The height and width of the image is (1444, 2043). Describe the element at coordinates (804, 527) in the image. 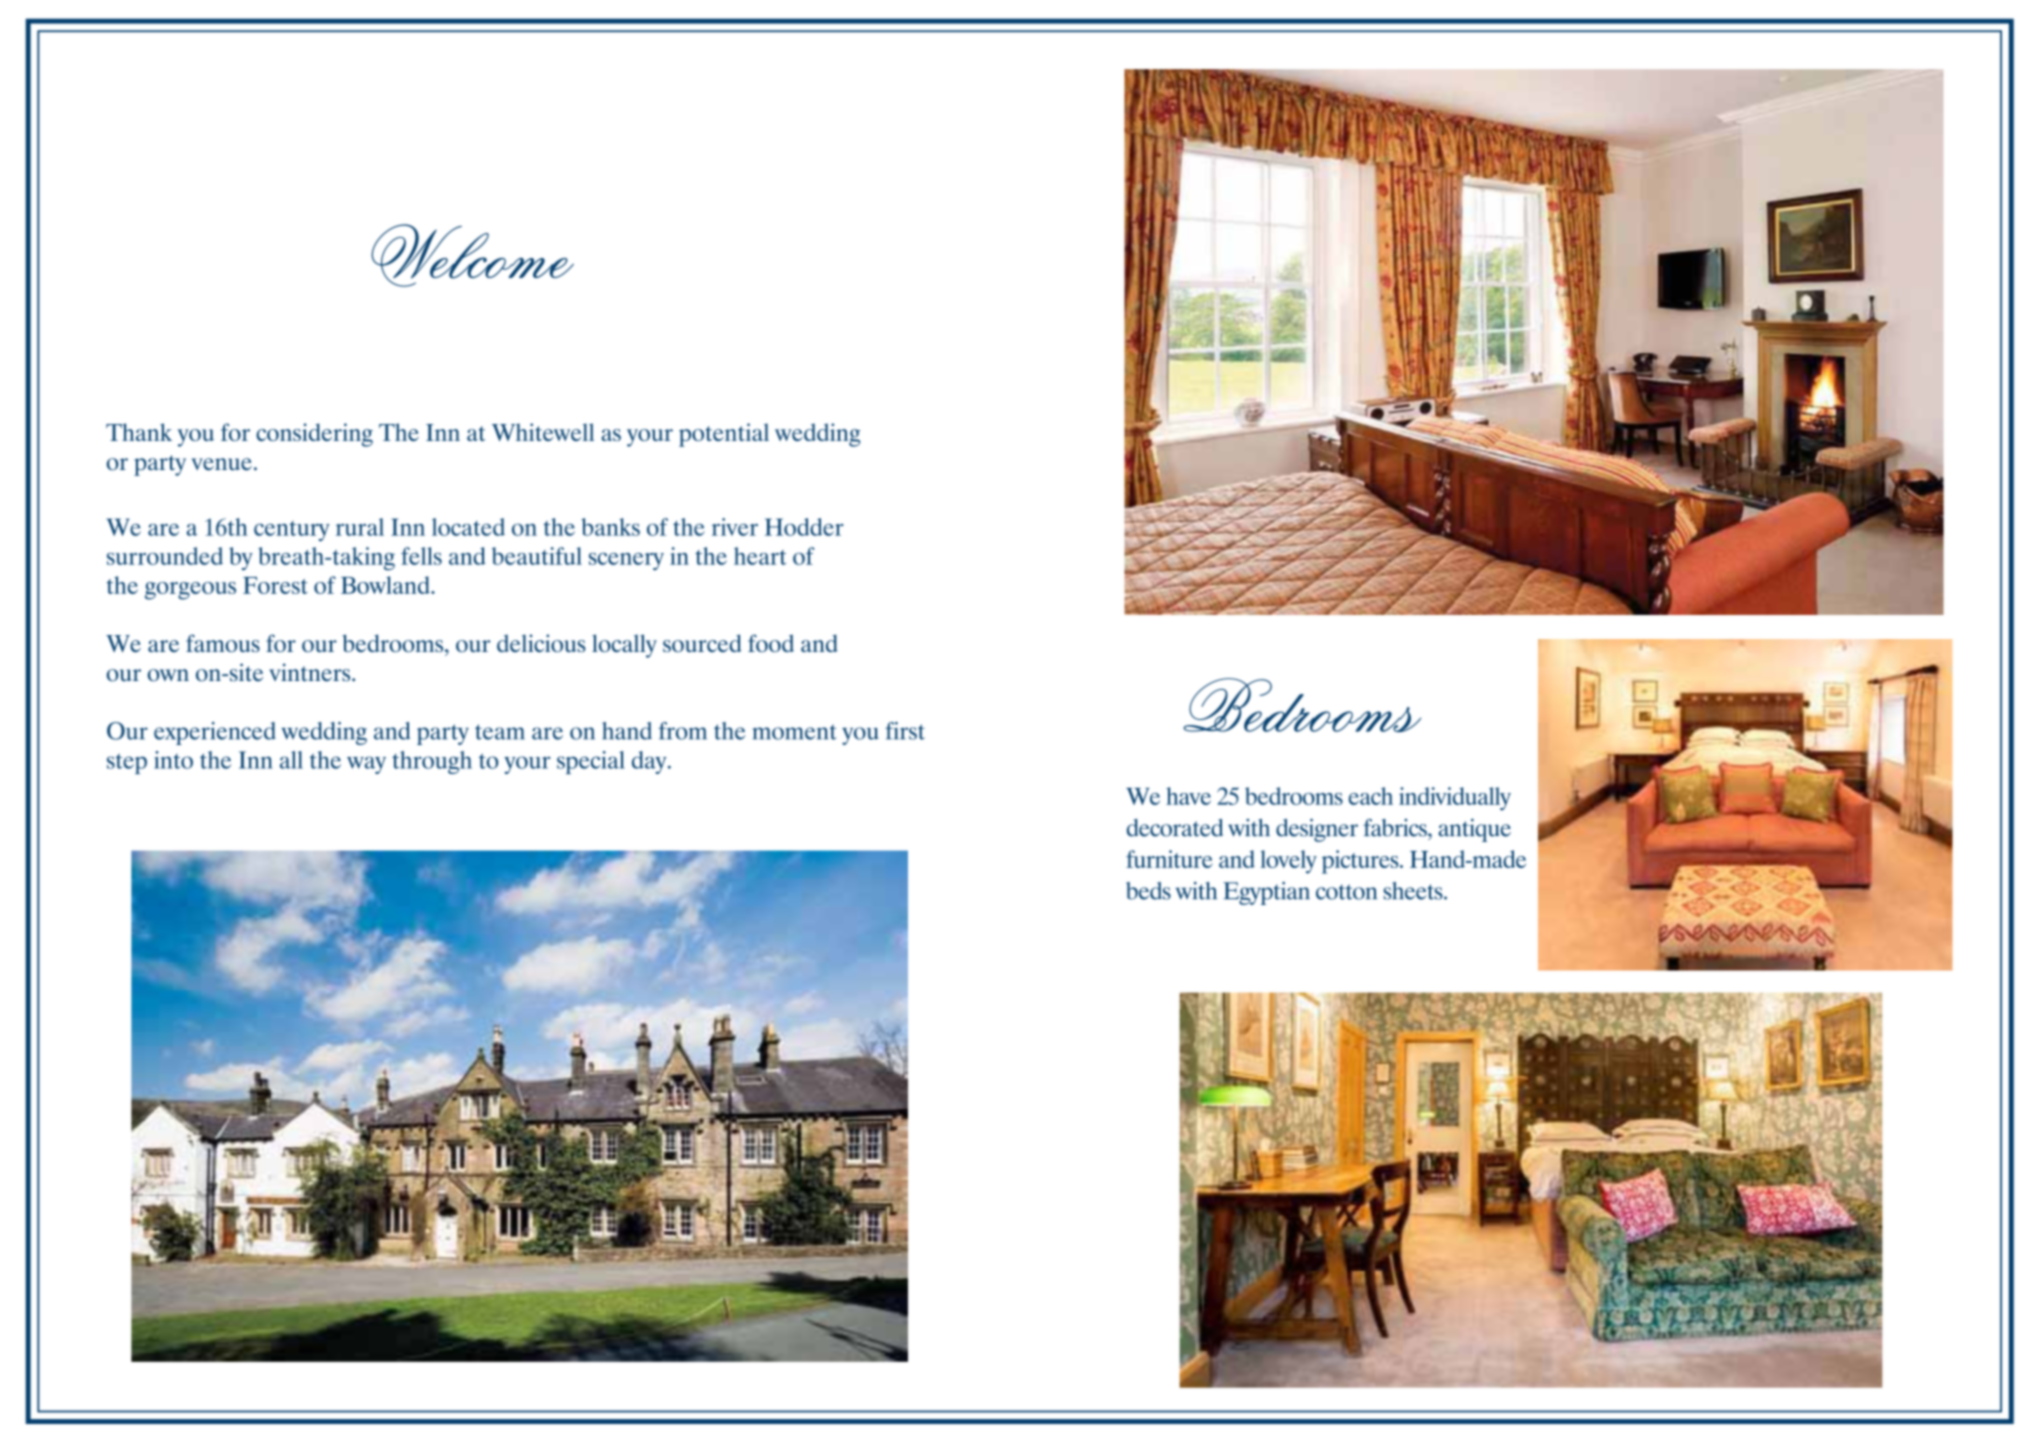

I see `Hodder` at that location.
